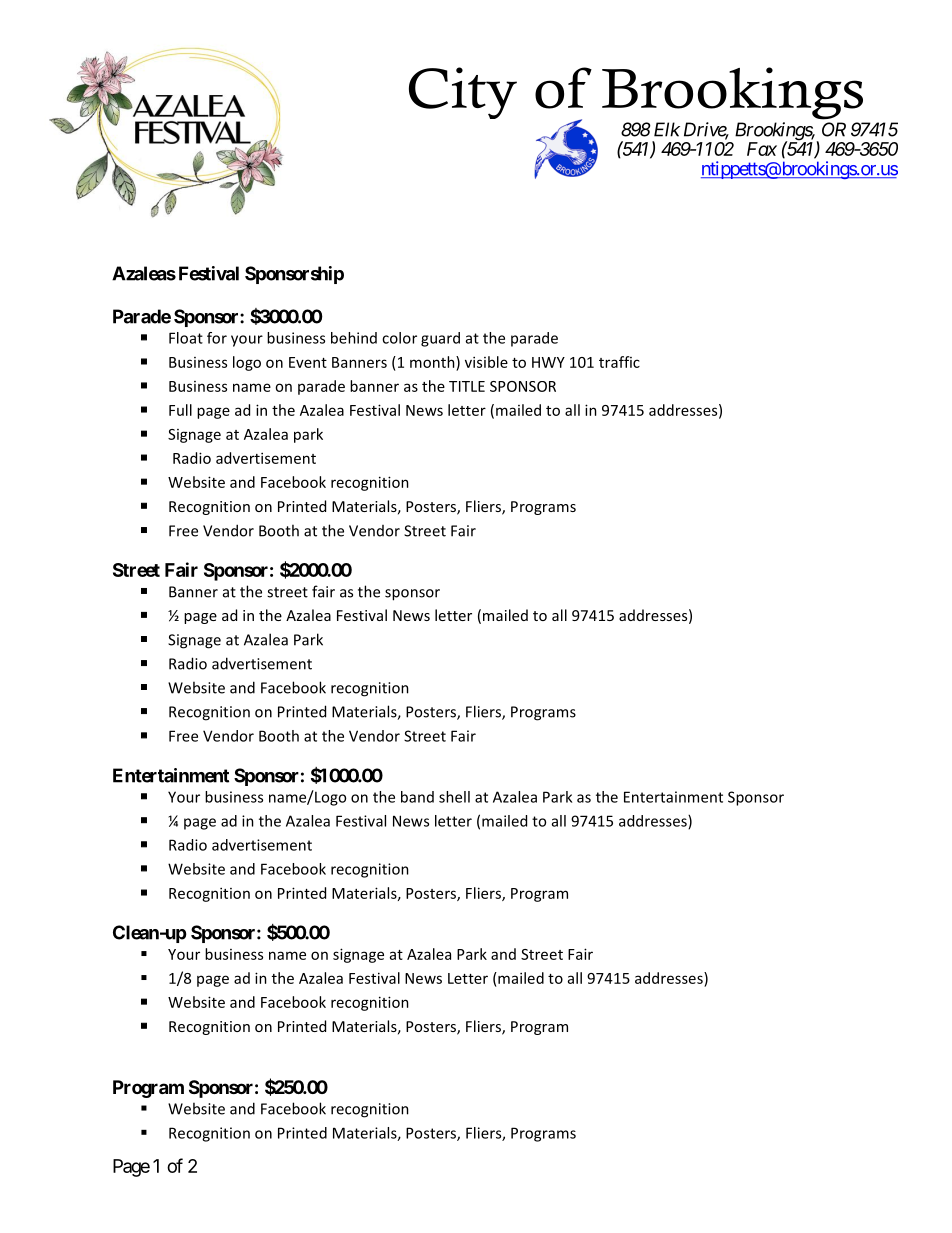  What do you see at coordinates (667, 129) in the screenshot?
I see `Elk` at bounding box center [667, 129].
